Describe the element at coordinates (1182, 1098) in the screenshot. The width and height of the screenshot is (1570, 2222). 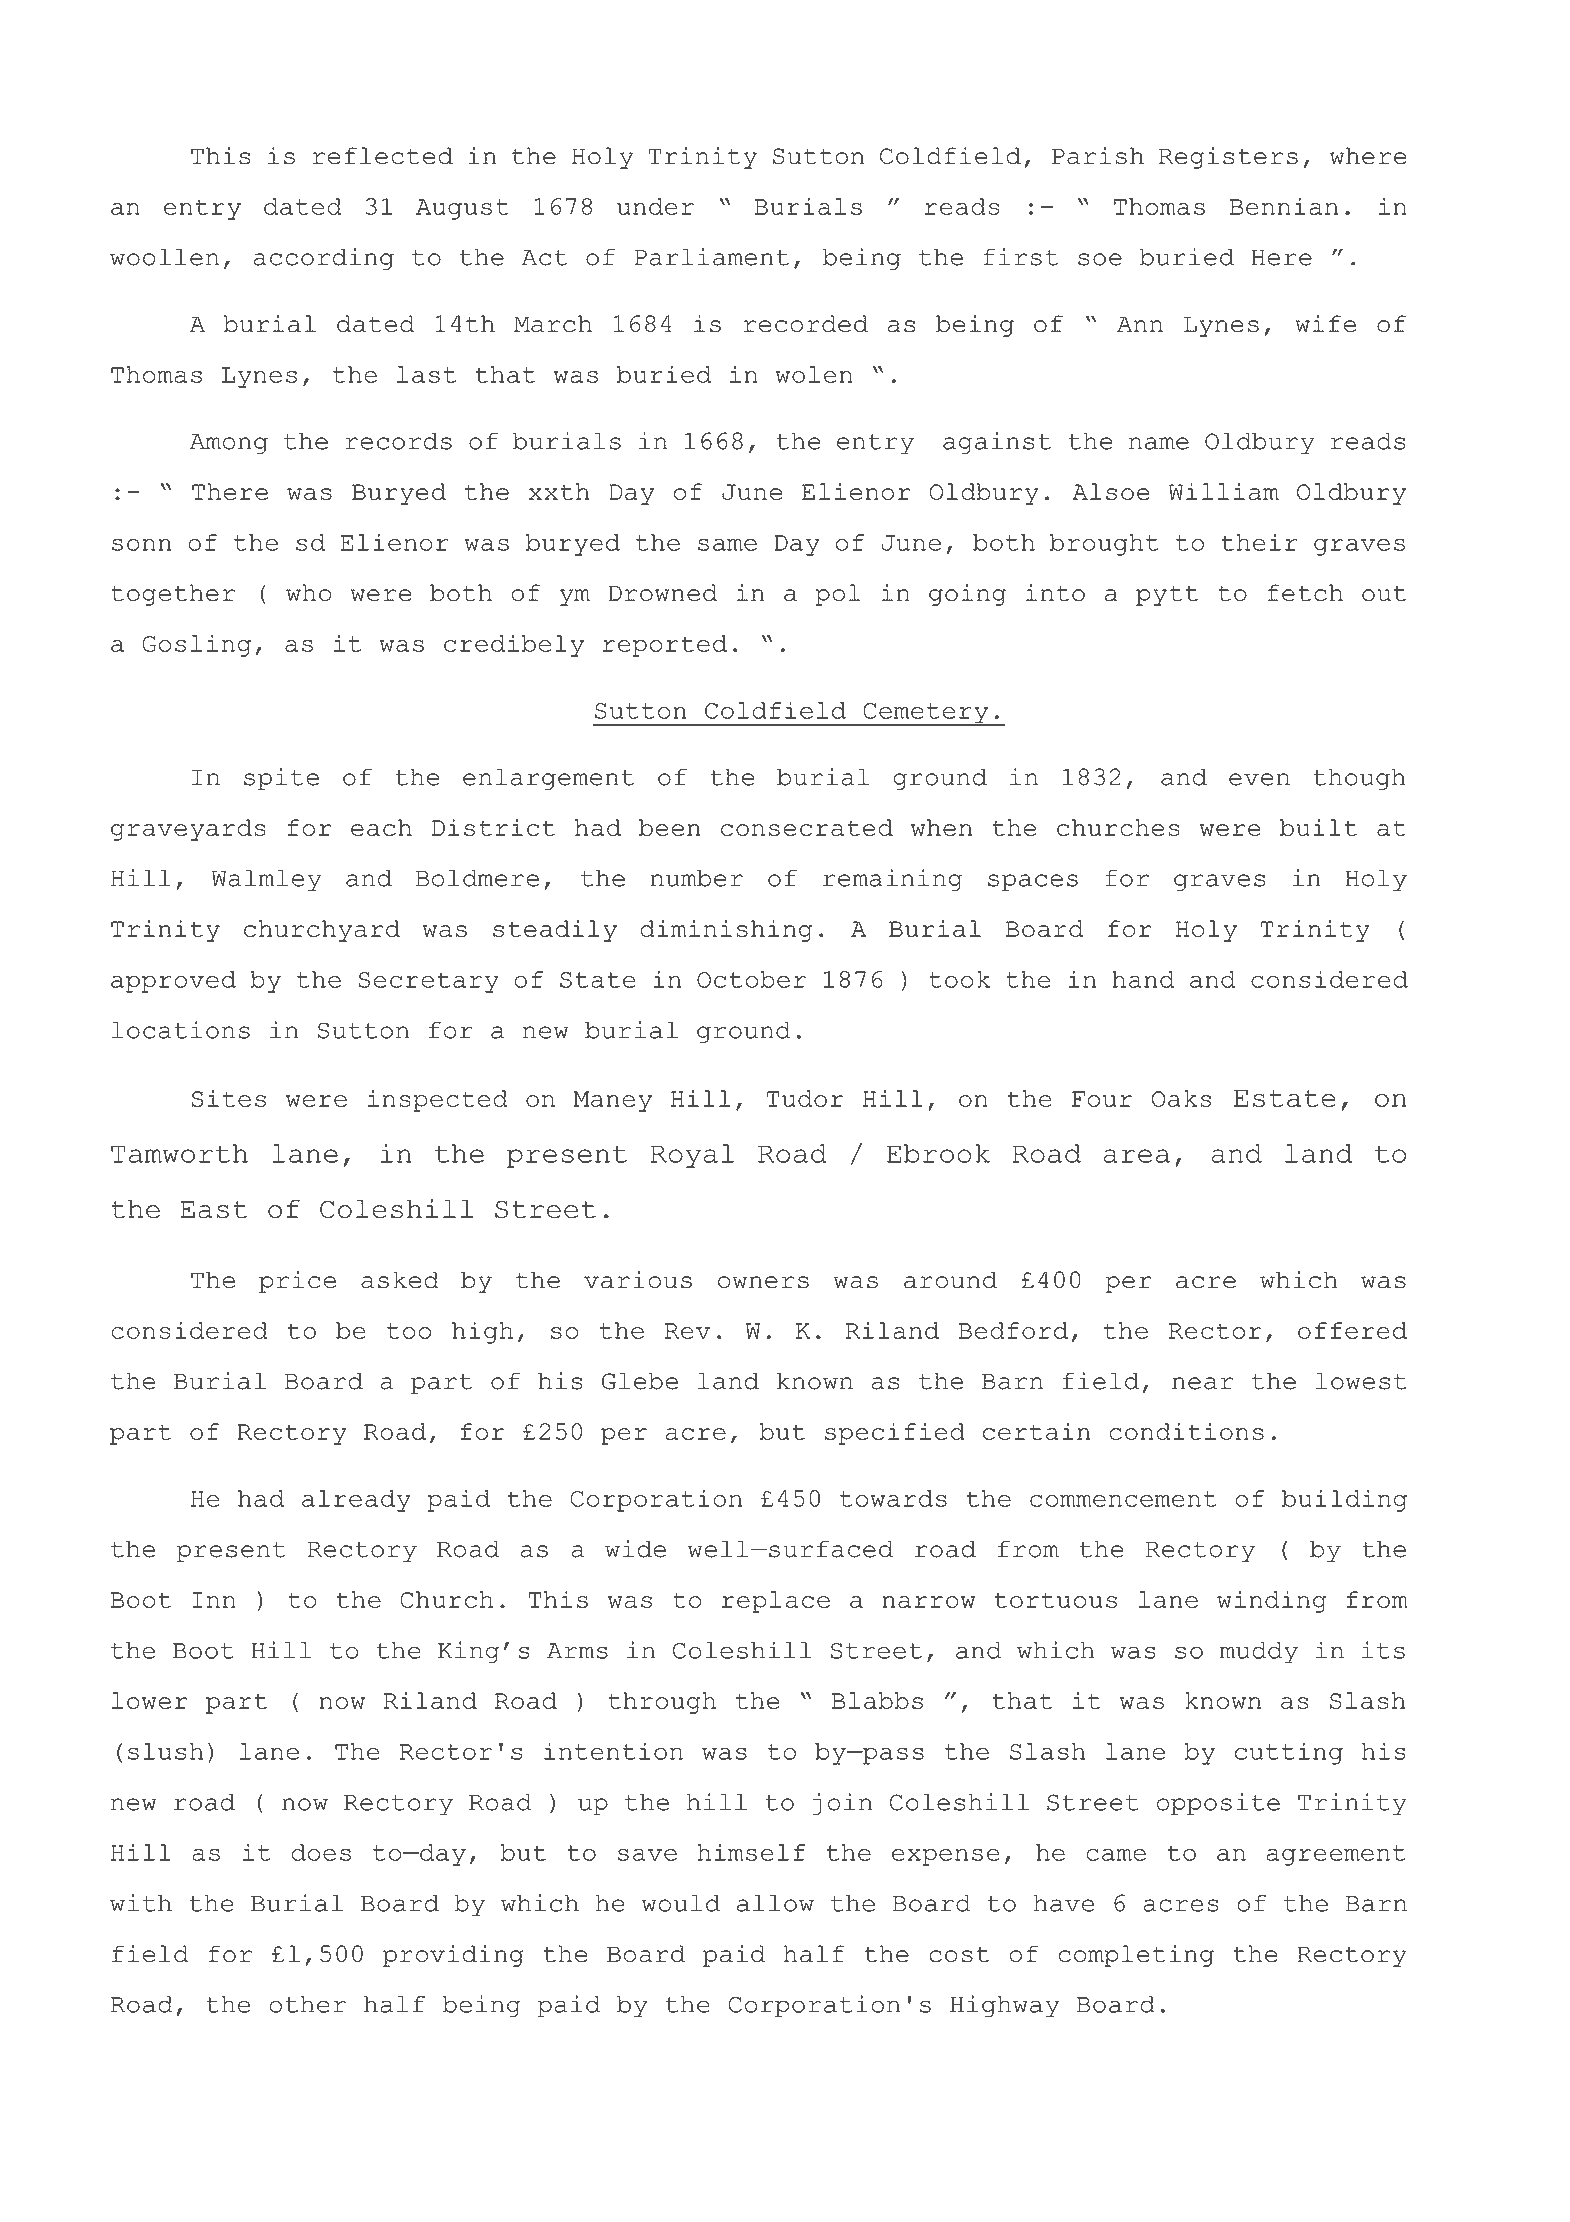
I see `Oaks` at that location.
